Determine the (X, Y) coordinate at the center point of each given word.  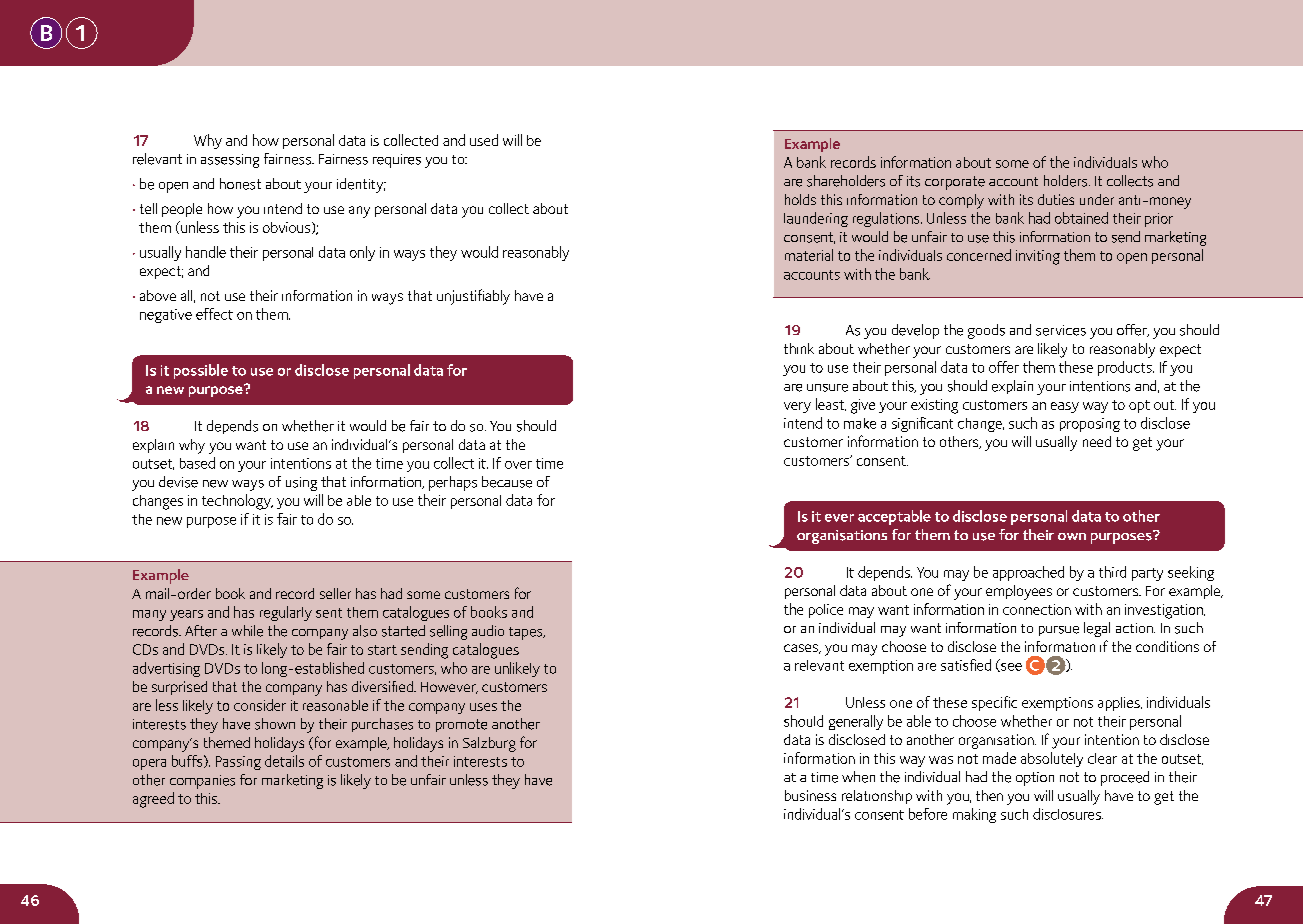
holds (800, 199)
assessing (230, 161)
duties (1056, 199)
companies (202, 782)
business (810, 795)
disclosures (1068, 814)
